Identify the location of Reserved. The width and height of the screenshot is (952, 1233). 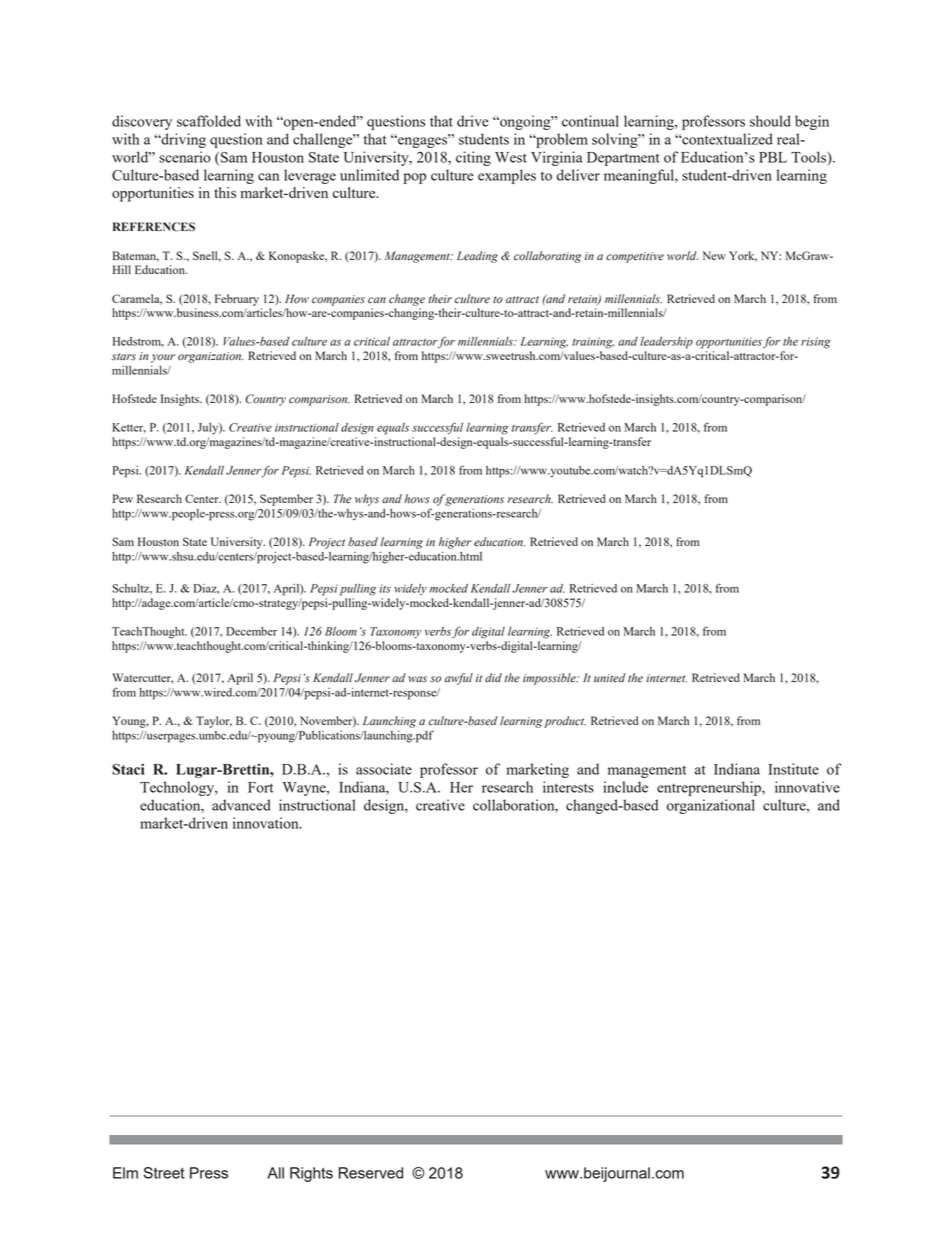
(371, 1173).
